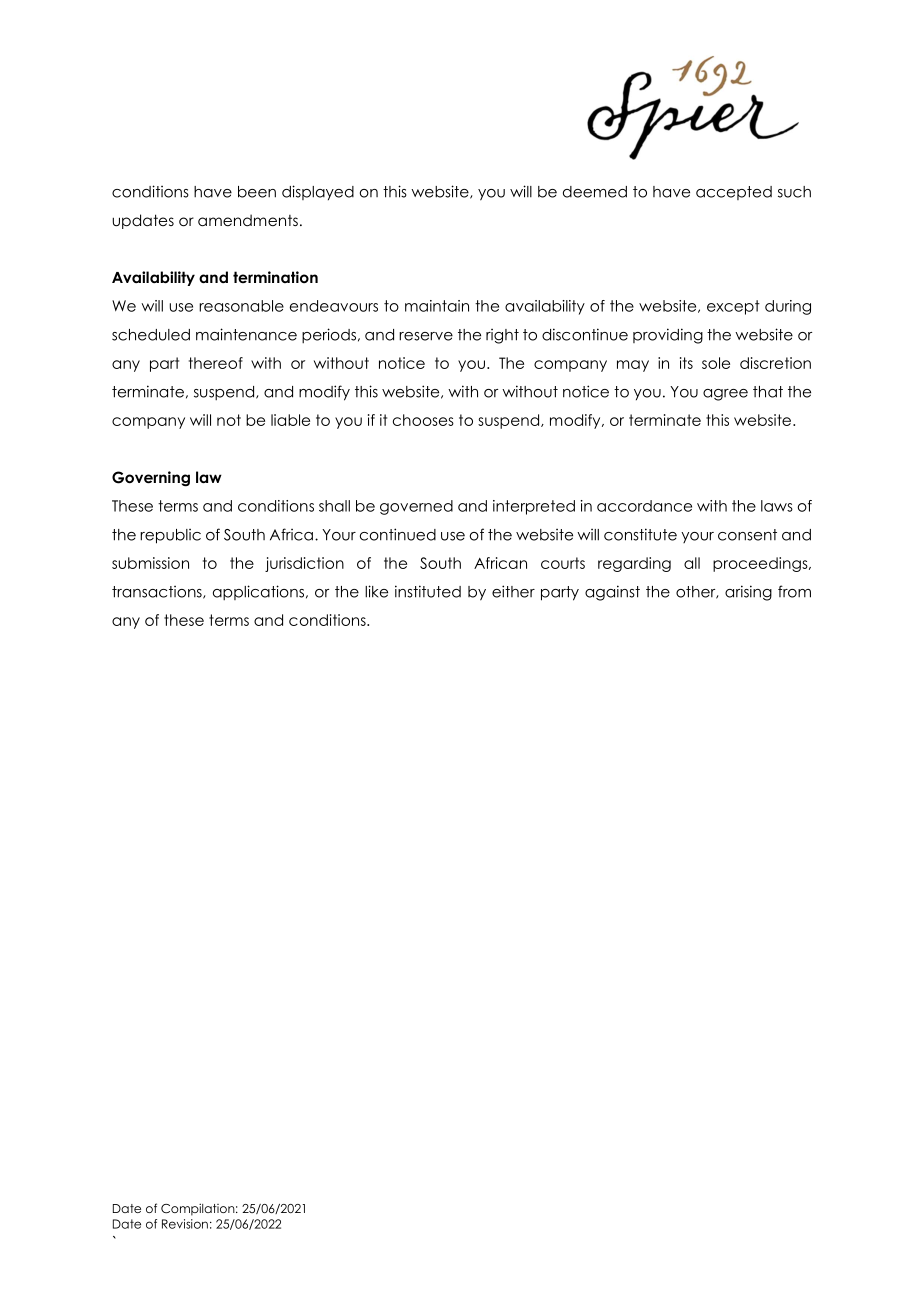 Image resolution: width=924 pixels, height=1308 pixels. I want to click on amendments, so click(248, 220).
